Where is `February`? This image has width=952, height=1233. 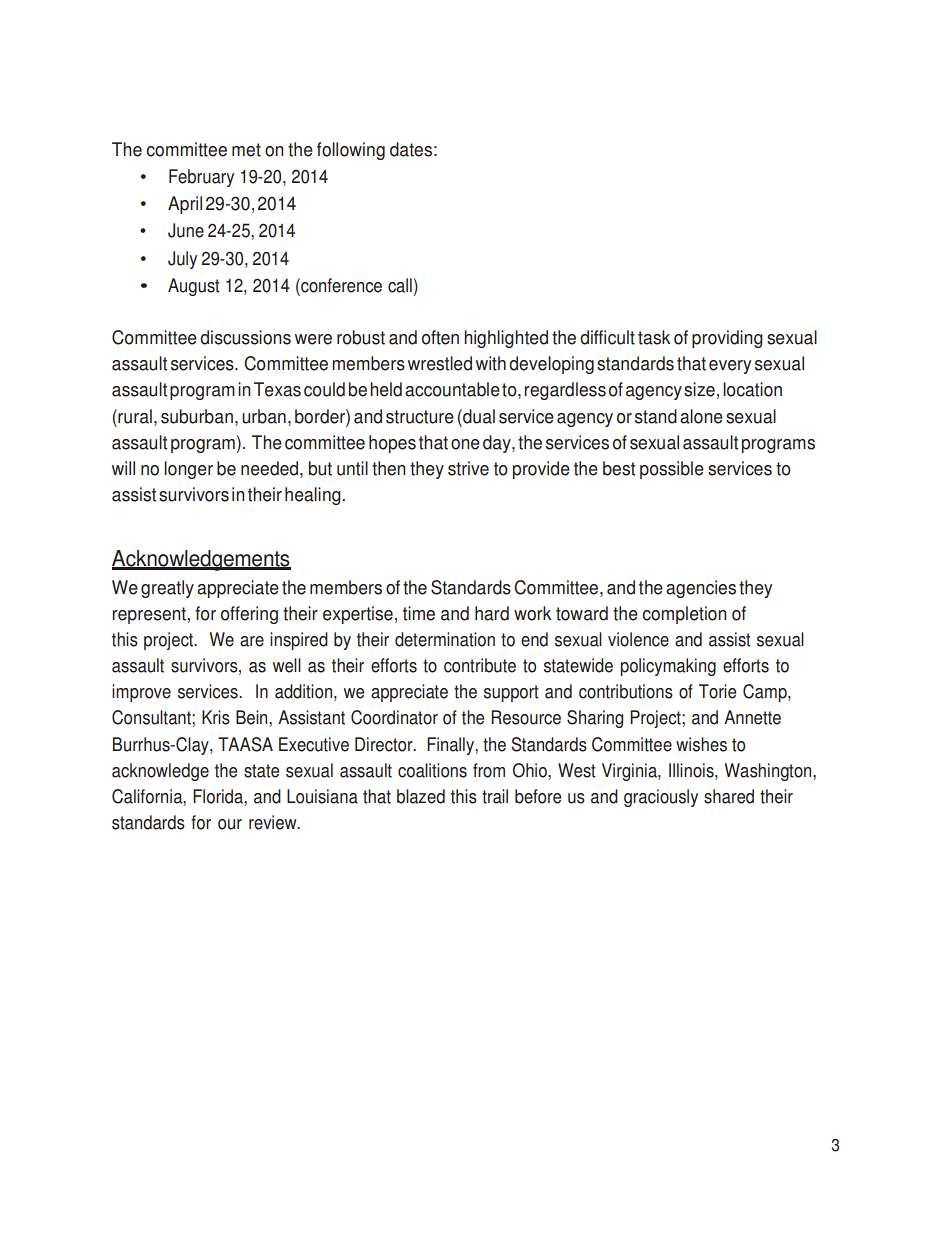
February is located at coordinates (201, 178).
